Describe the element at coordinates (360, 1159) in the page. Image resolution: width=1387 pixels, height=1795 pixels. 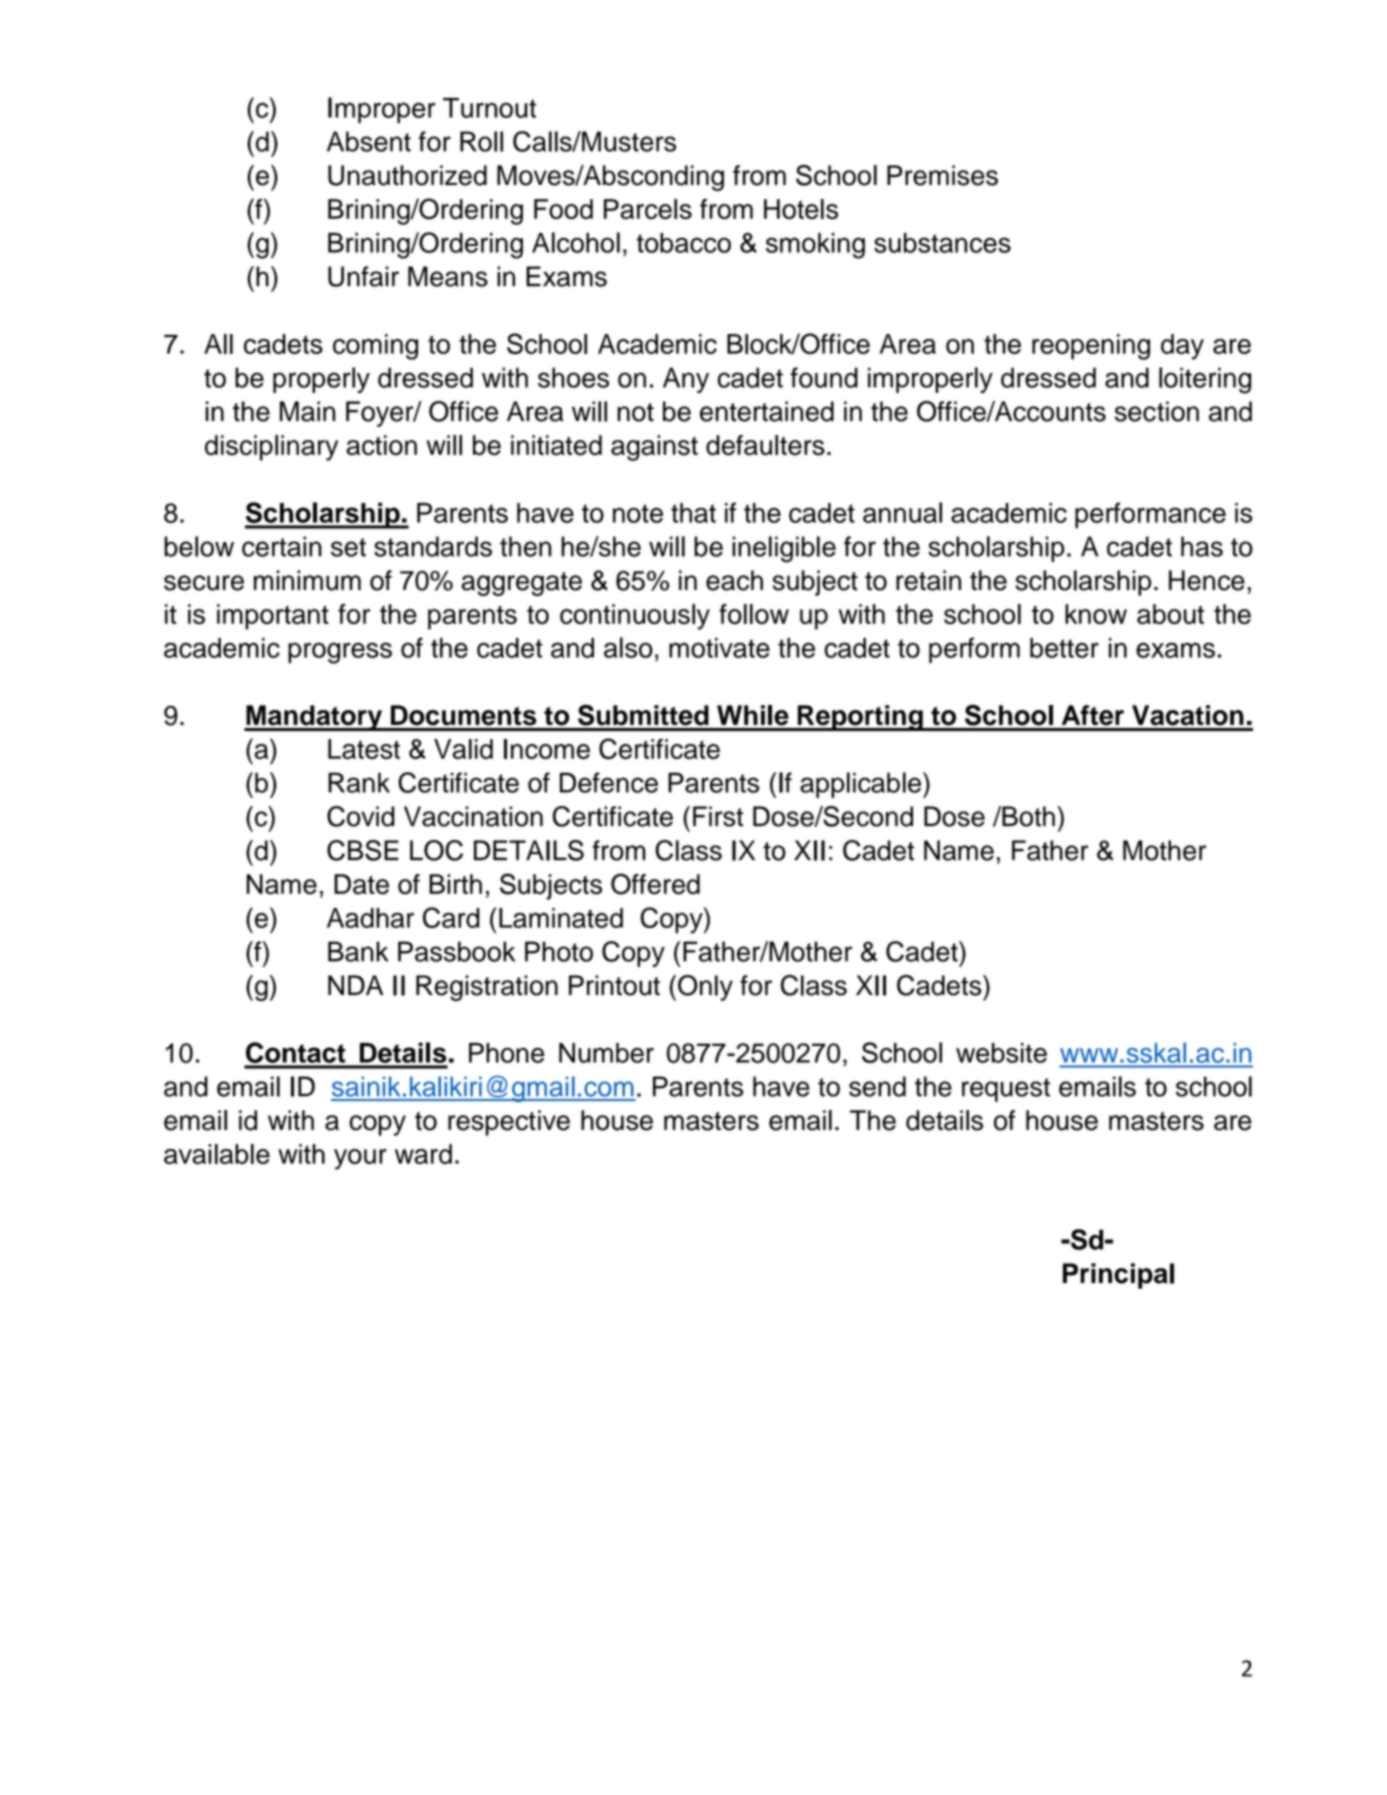
I see `your` at that location.
